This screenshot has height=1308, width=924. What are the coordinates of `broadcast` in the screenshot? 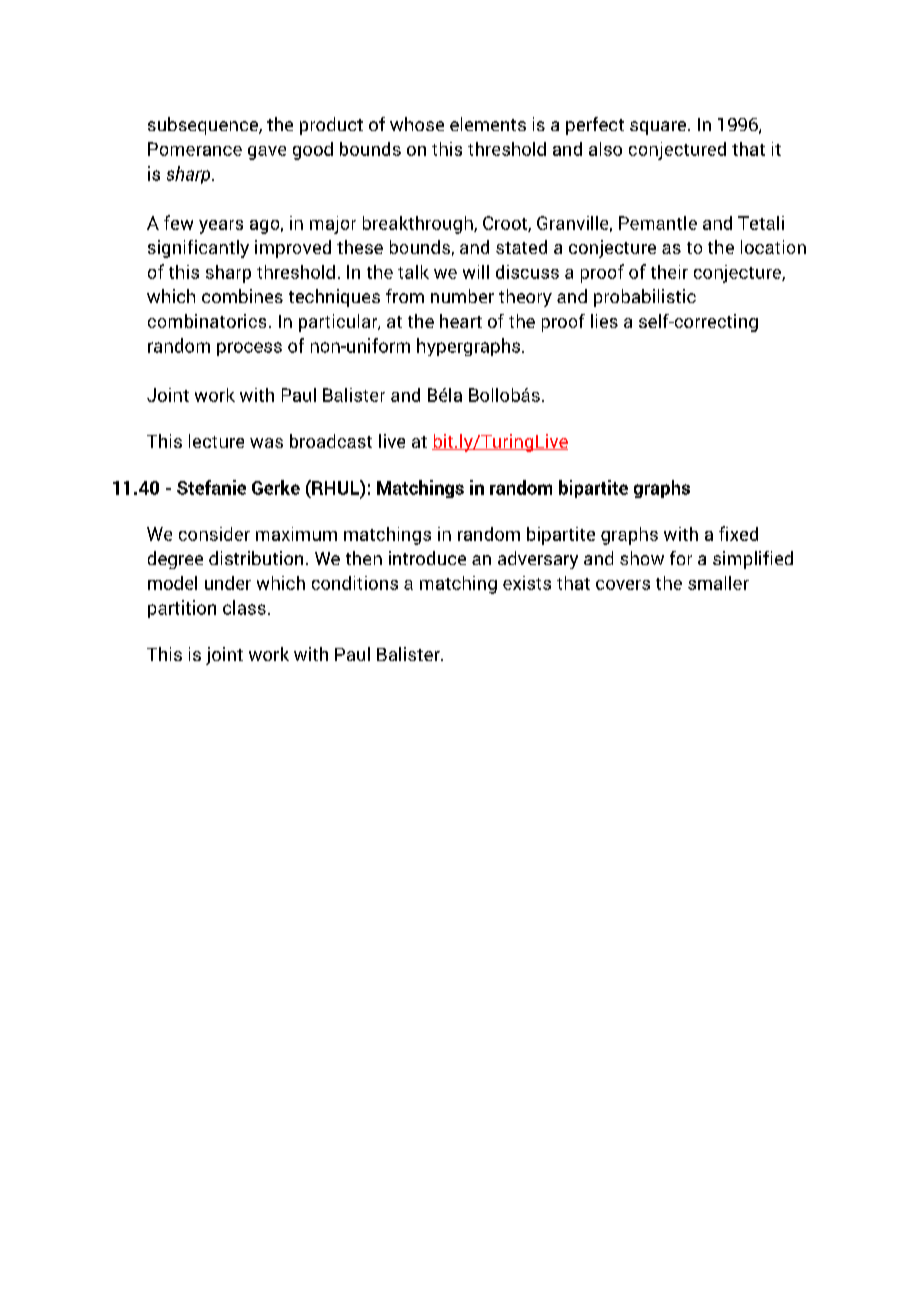 It's located at (331, 441).
